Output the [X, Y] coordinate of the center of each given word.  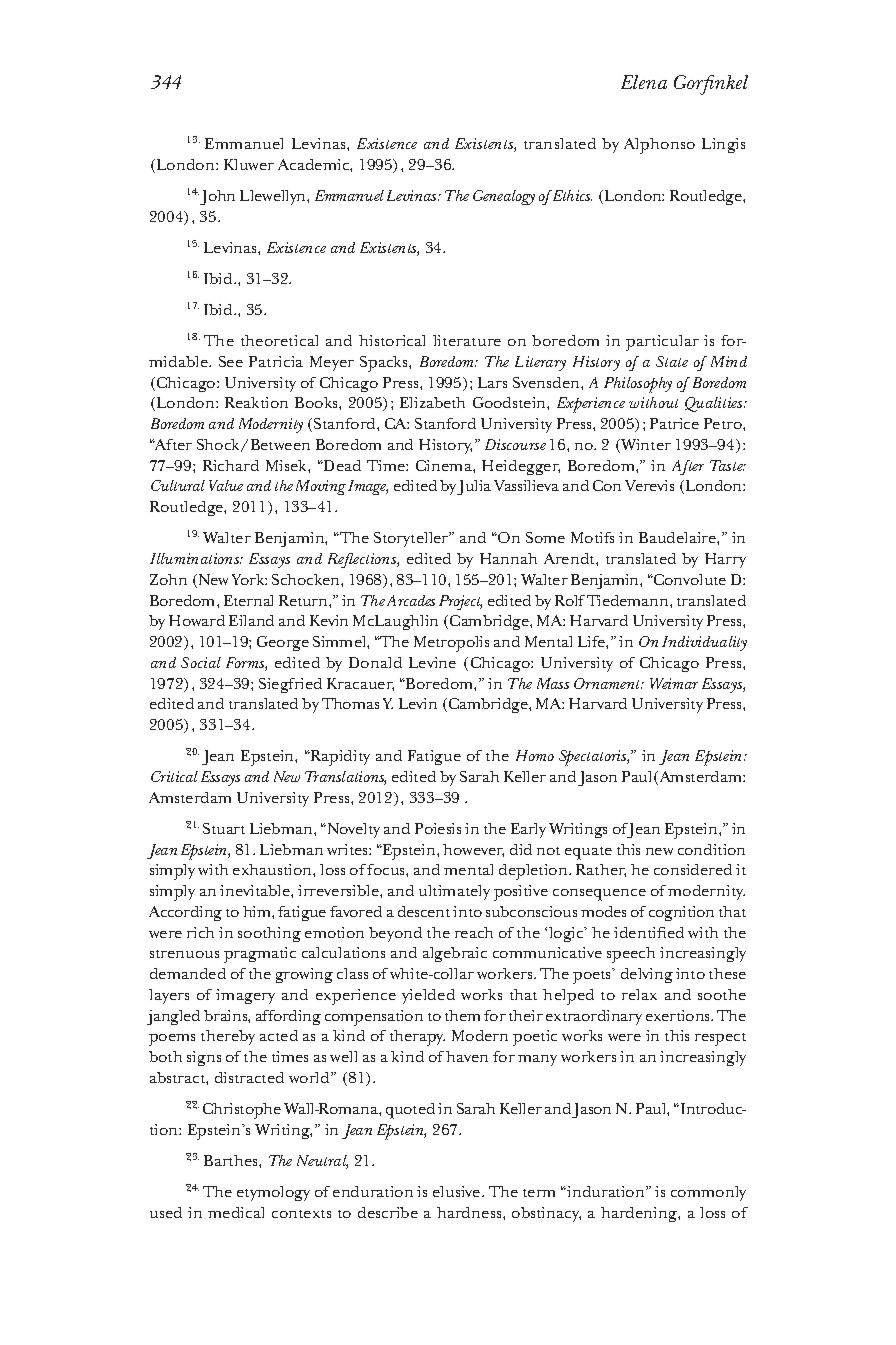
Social [201, 662]
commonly [708, 1193]
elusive [458, 1191]
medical [236, 1212]
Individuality [704, 643]
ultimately [454, 892]
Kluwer [249, 164]
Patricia [276, 361]
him [258, 911]
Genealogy [504, 197]
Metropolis [451, 644]
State [672, 361]
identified [649, 932]
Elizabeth [432, 402]
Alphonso [659, 146]
